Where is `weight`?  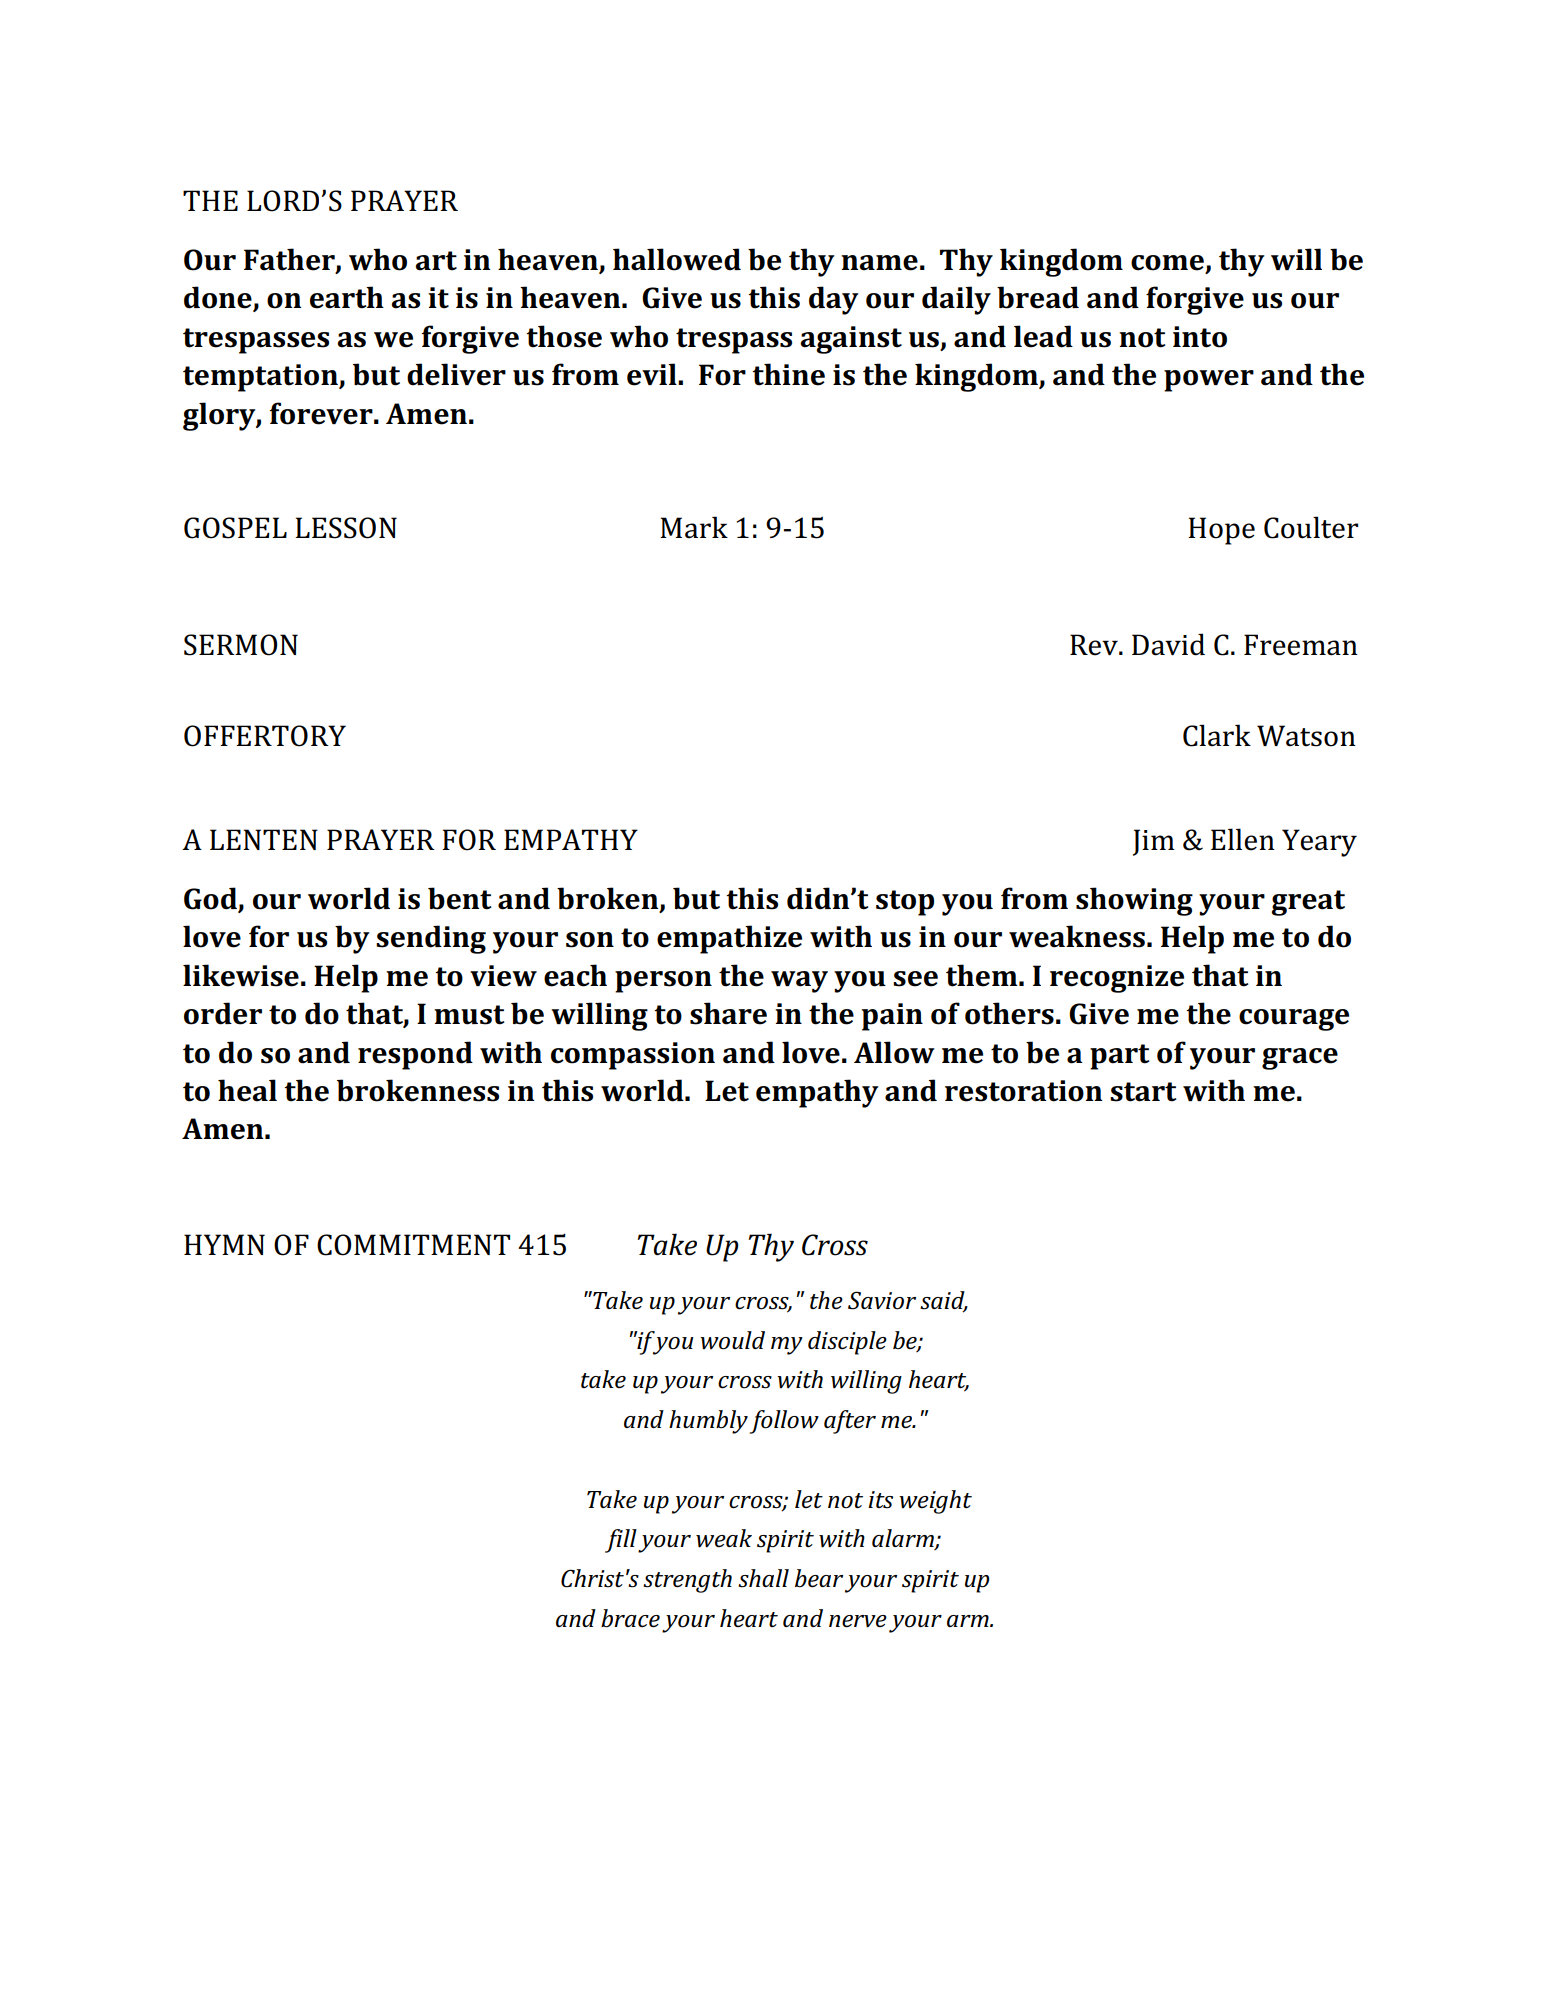
weight is located at coordinates (935, 1502).
